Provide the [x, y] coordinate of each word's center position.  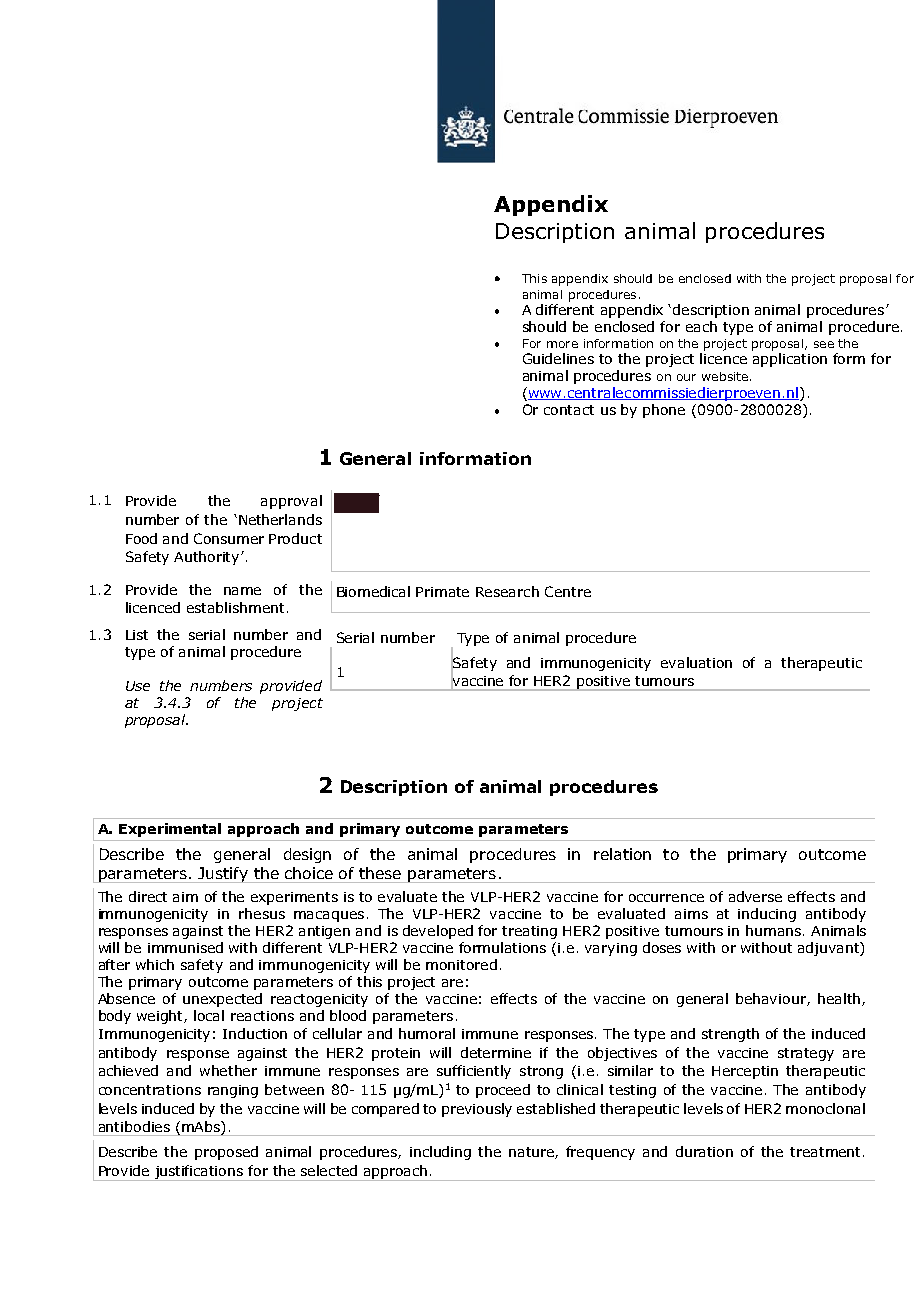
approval [291, 502]
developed [438, 932]
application [790, 360]
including [440, 1153]
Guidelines [558, 358]
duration [704, 1151]
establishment [235, 607]
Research [507, 591]
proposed [226, 1153]
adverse [755, 896]
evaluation [696, 662]
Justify [224, 875]
